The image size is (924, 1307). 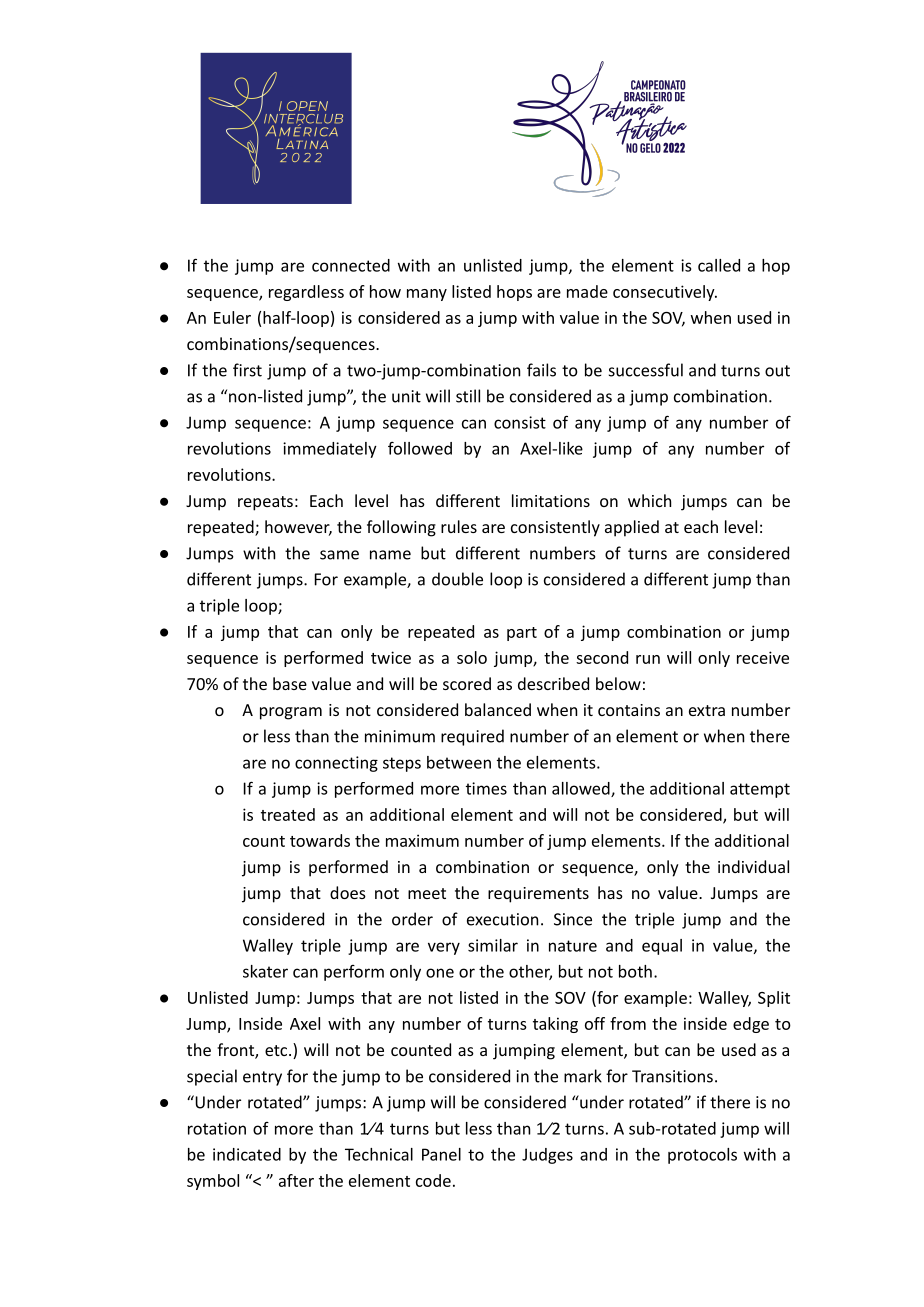 I want to click on Euler, so click(x=232, y=317).
